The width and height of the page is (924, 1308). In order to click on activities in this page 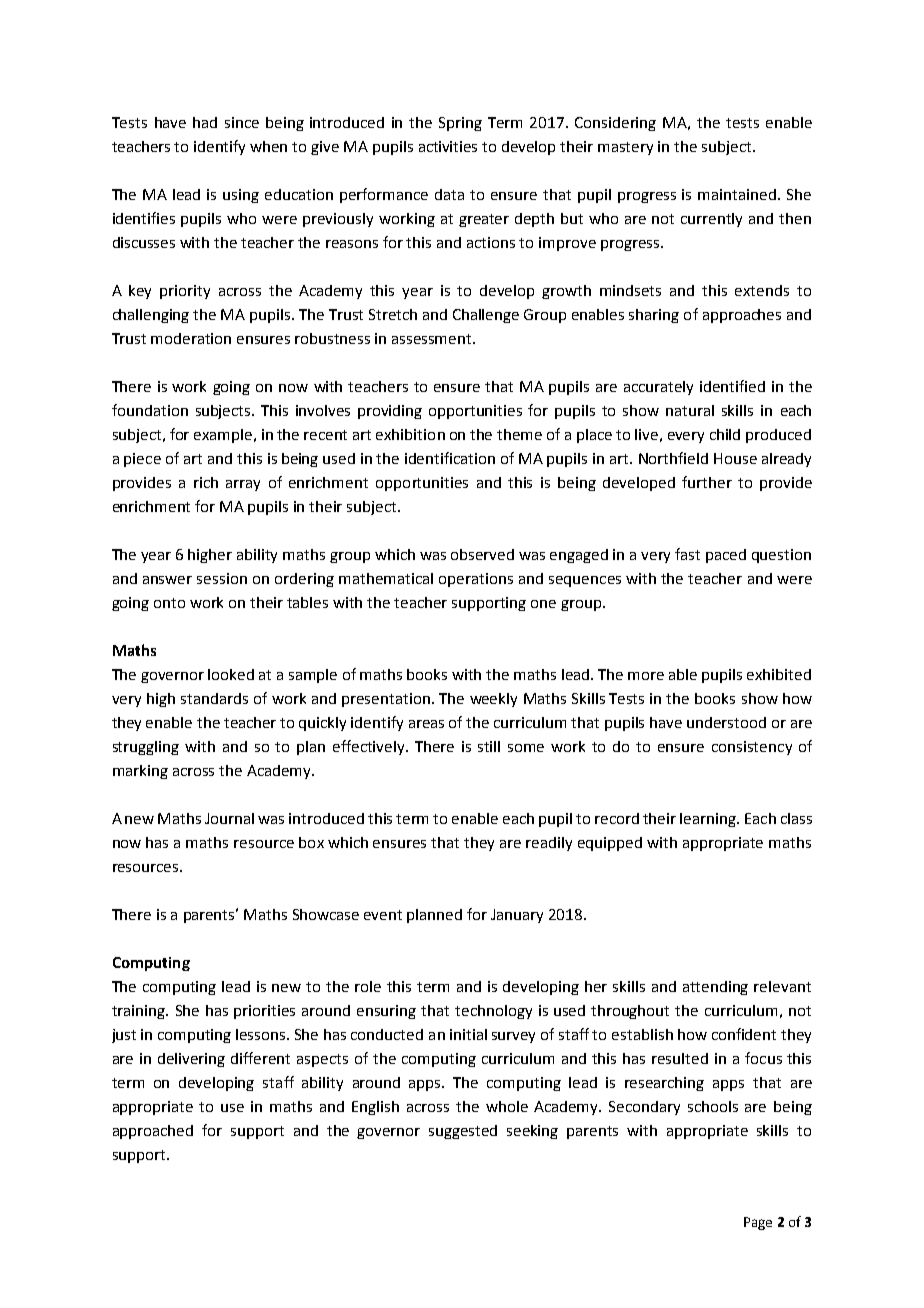, I will do `click(448, 146)`.
